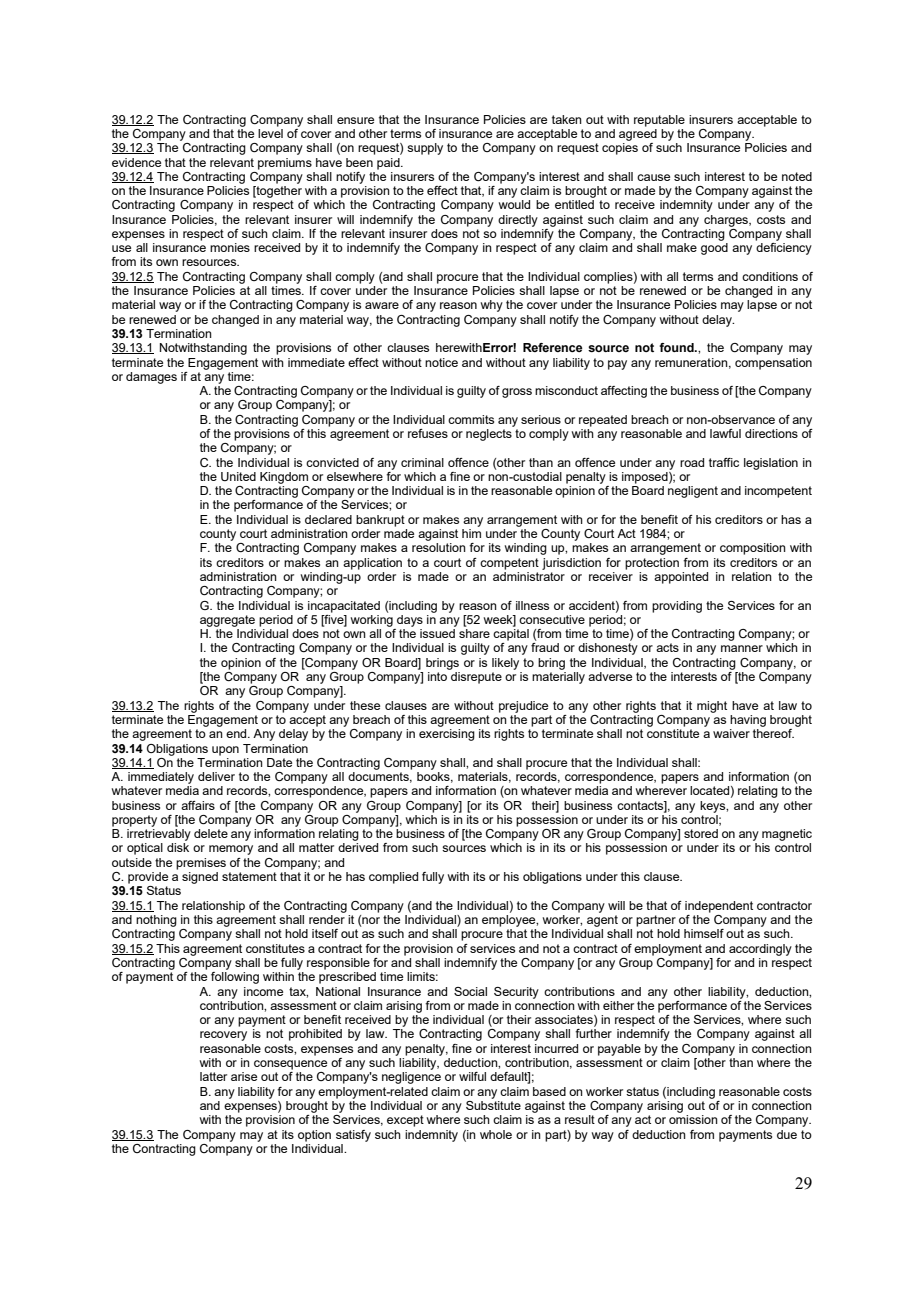 The image size is (924, 1308). I want to click on manner, so click(742, 648).
